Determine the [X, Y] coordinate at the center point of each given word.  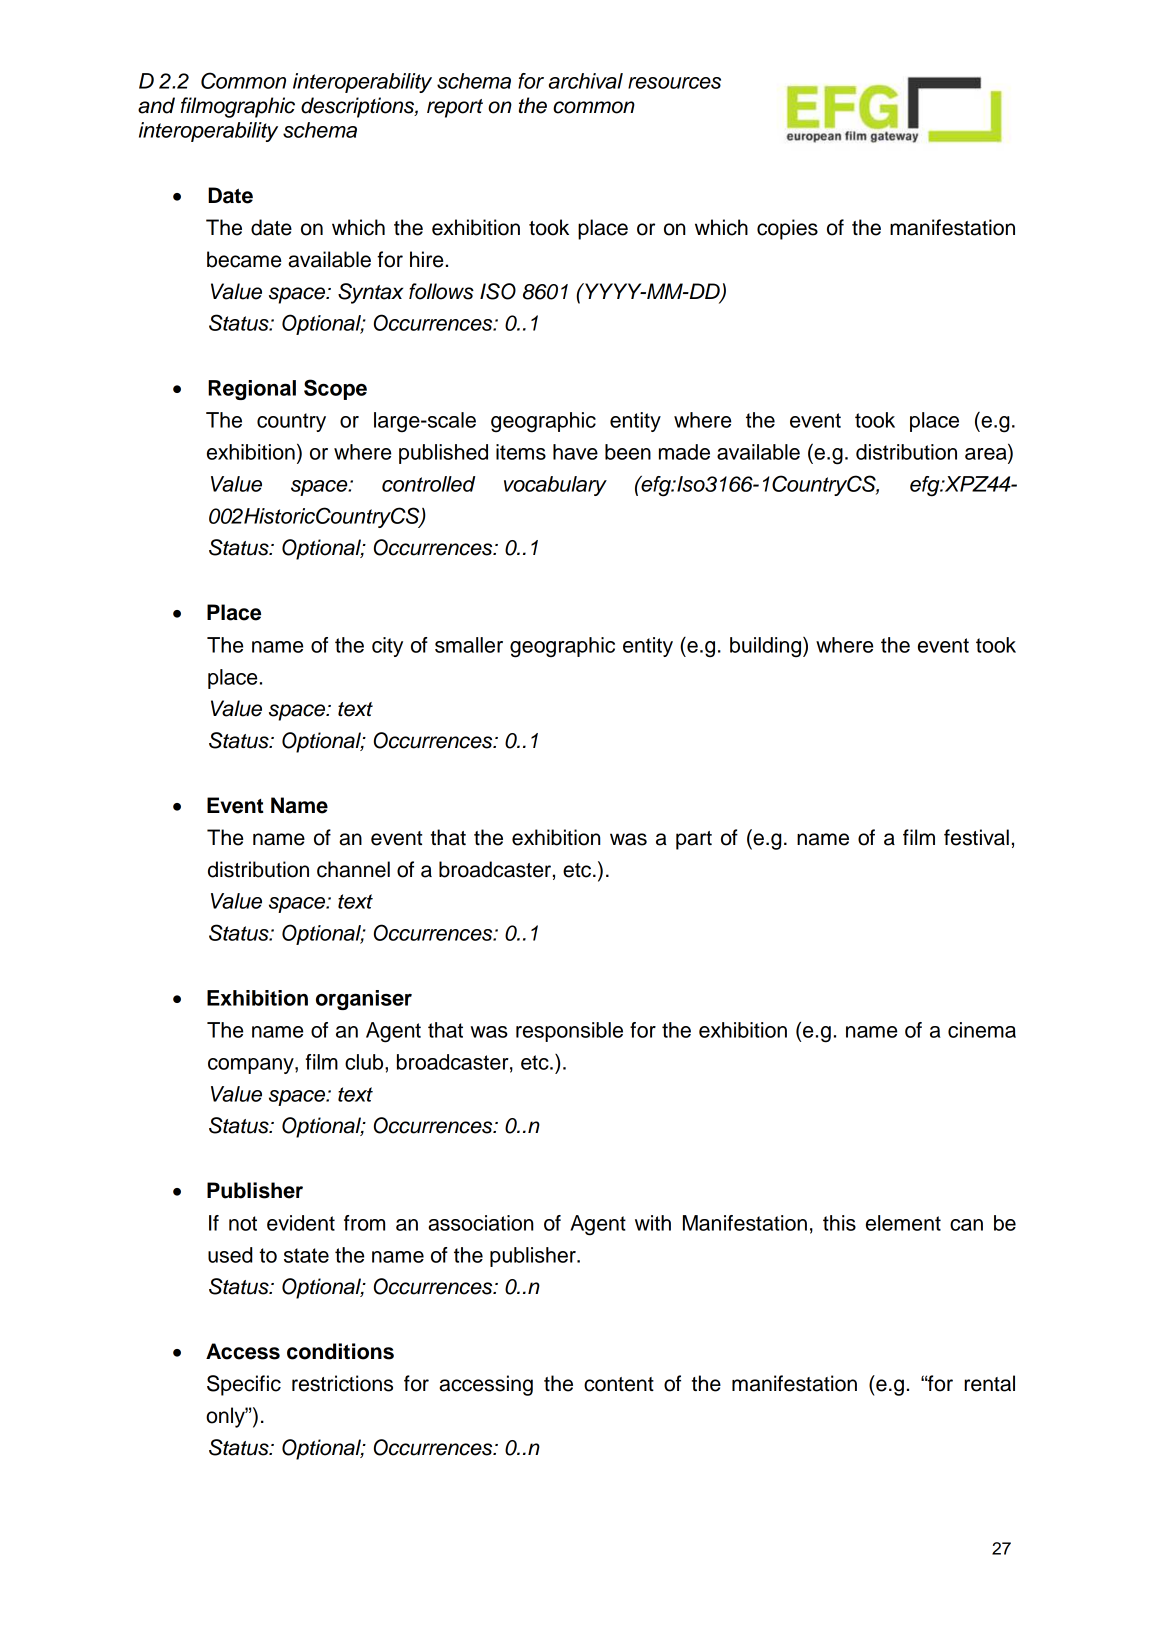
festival [976, 837]
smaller [469, 645]
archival [585, 81]
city [387, 647]
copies [787, 229]
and [156, 105]
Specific [244, 1385]
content [619, 1384]
